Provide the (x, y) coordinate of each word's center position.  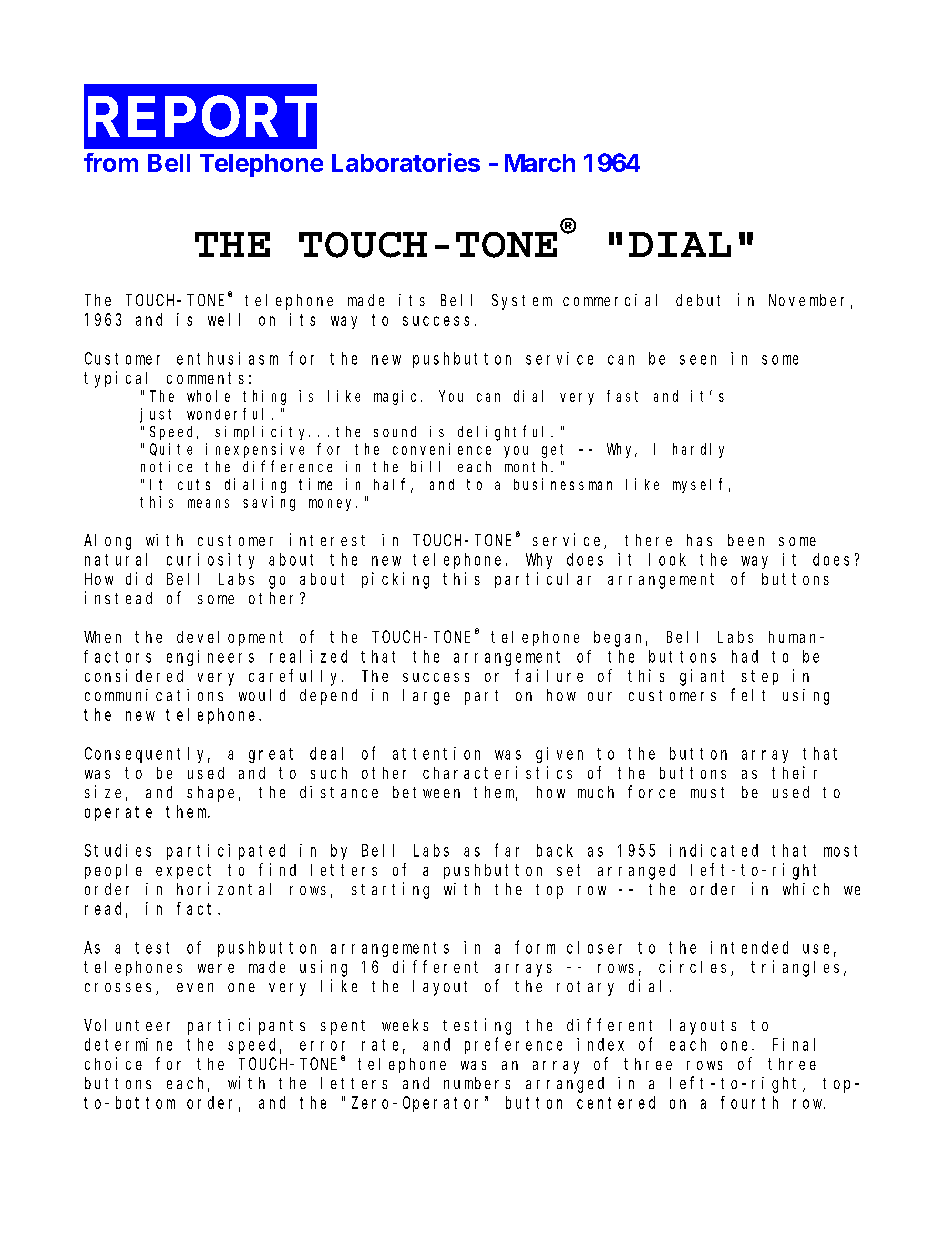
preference (513, 1045)
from (111, 162)
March (540, 163)
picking (395, 580)
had (745, 656)
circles (695, 968)
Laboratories (406, 162)
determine (128, 1044)
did (139, 578)
